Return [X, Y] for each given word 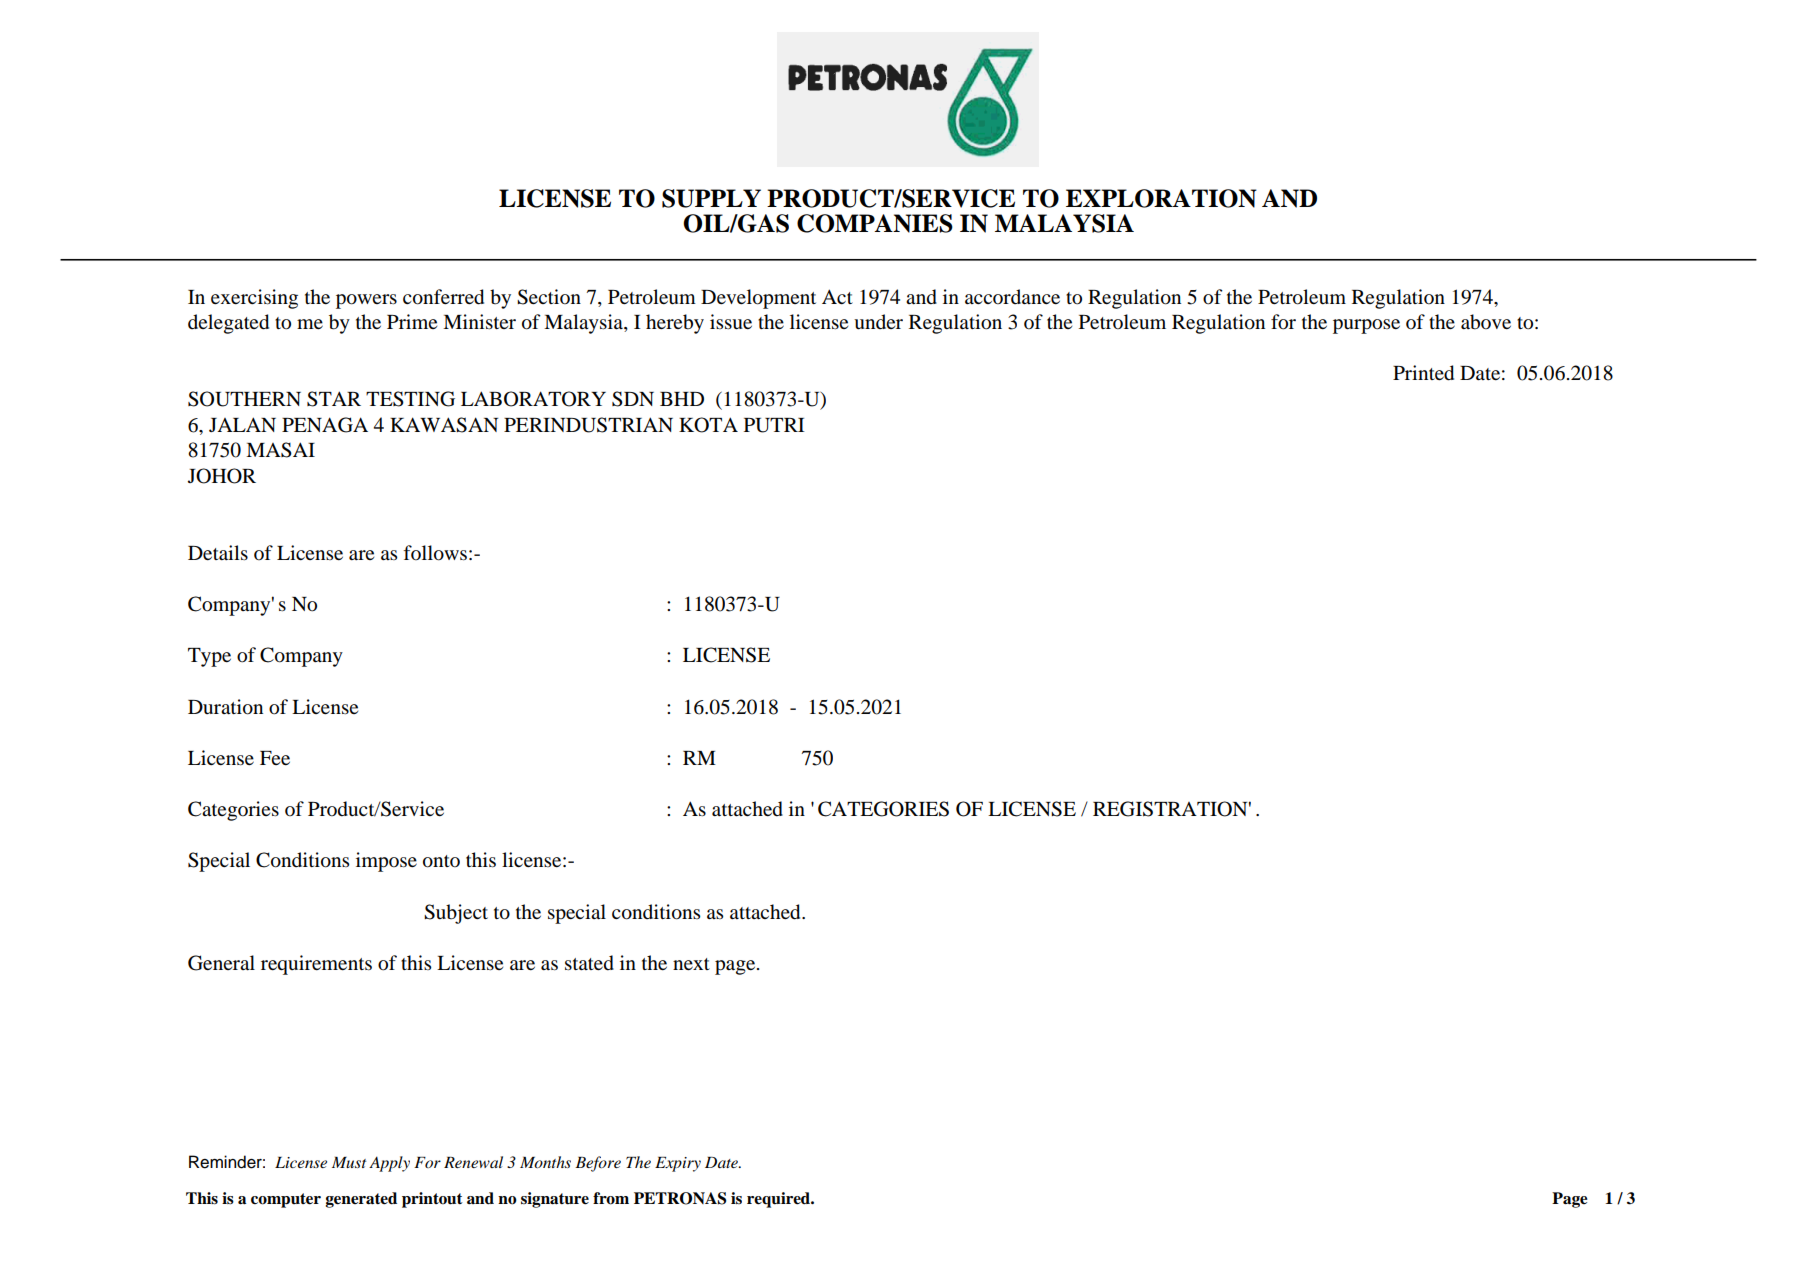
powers [366, 301]
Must [349, 1162]
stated [589, 963]
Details [218, 552]
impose [386, 862]
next [691, 964]
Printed [1423, 373]
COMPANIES [875, 223]
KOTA [708, 425]
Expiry [678, 1164]
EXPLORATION [1161, 198]
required [780, 1200]
